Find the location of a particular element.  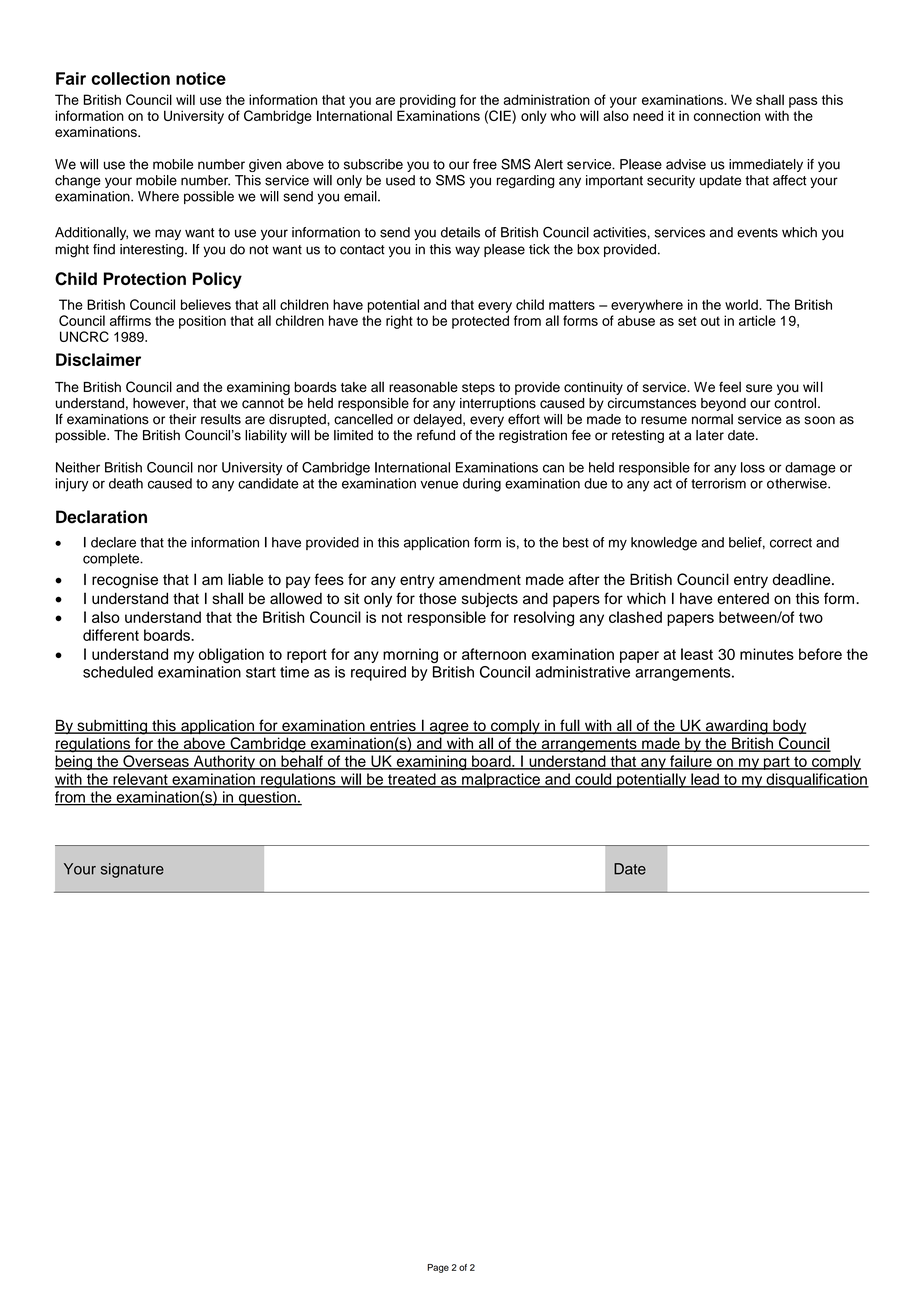

providing is located at coordinates (428, 101).
